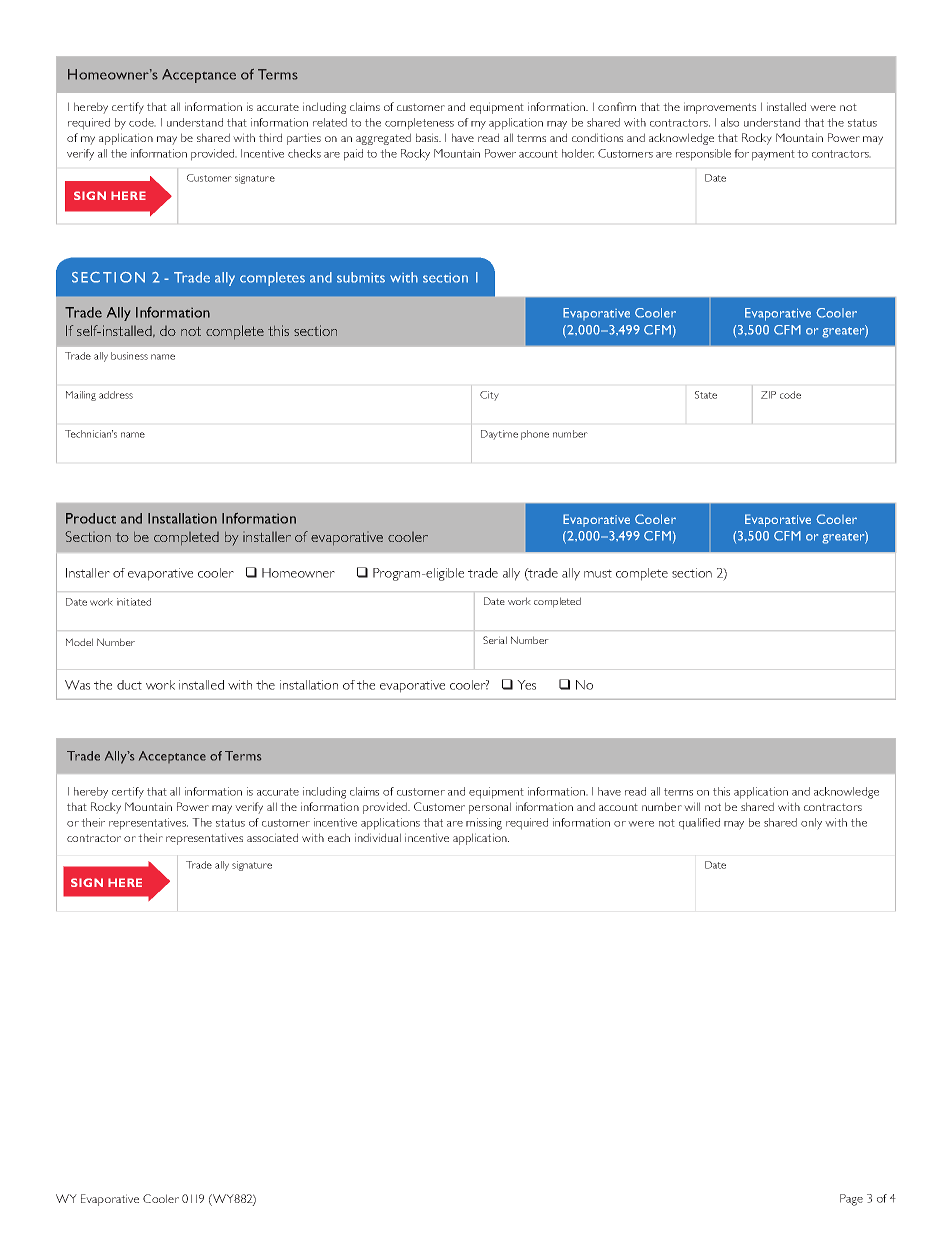  Describe the element at coordinates (428, 137) in the page. I see `basis` at that location.
